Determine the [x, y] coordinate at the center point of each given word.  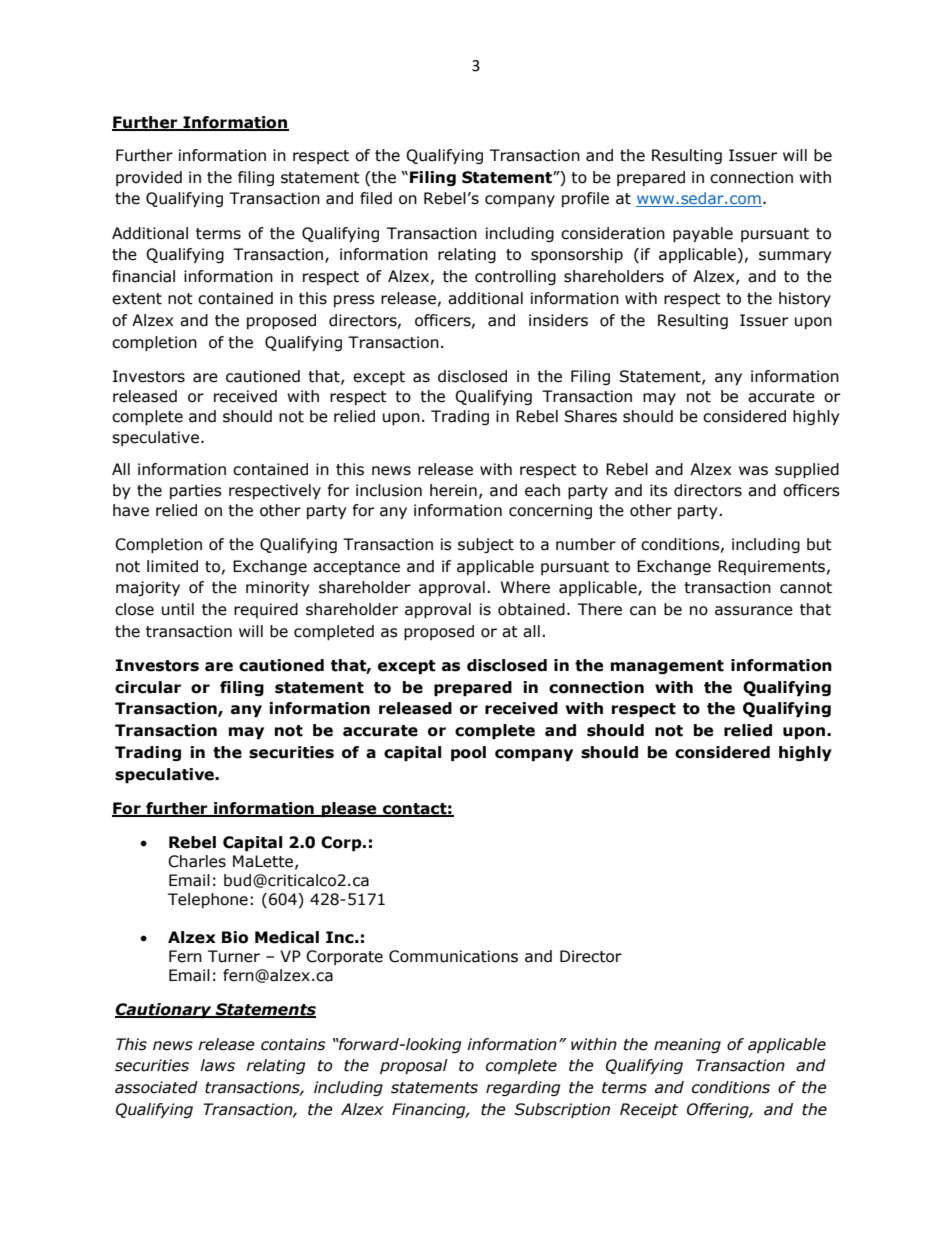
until [178, 609]
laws [217, 1065]
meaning [687, 1045]
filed [376, 198]
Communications [453, 956]
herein [453, 490]
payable [703, 234]
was [753, 471]
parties [196, 491]
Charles [197, 861]
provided [149, 178]
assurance [754, 611]
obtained [531, 609]
